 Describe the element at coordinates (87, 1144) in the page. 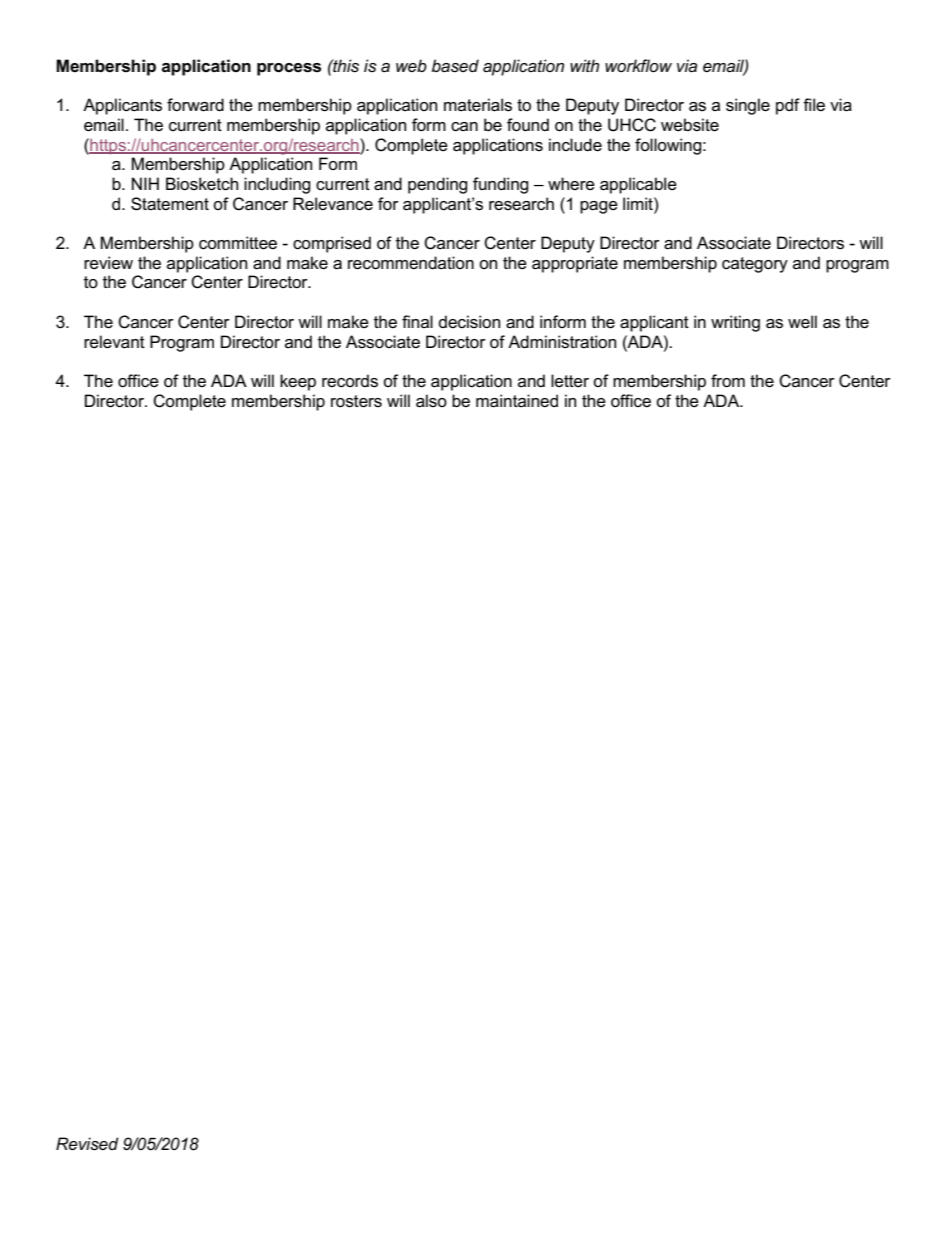

I see `Revised` at that location.
